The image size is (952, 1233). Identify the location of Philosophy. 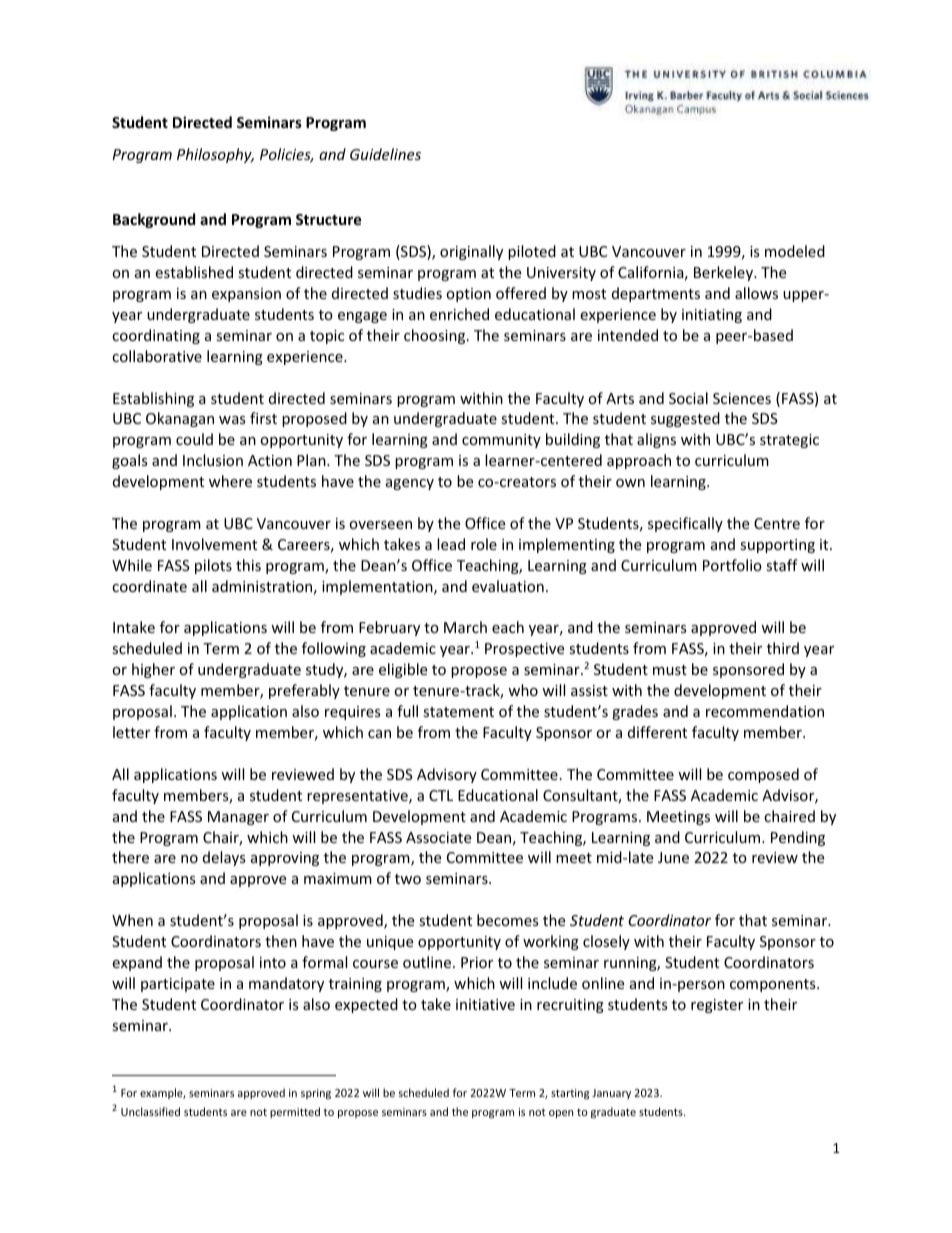
(215, 155).
